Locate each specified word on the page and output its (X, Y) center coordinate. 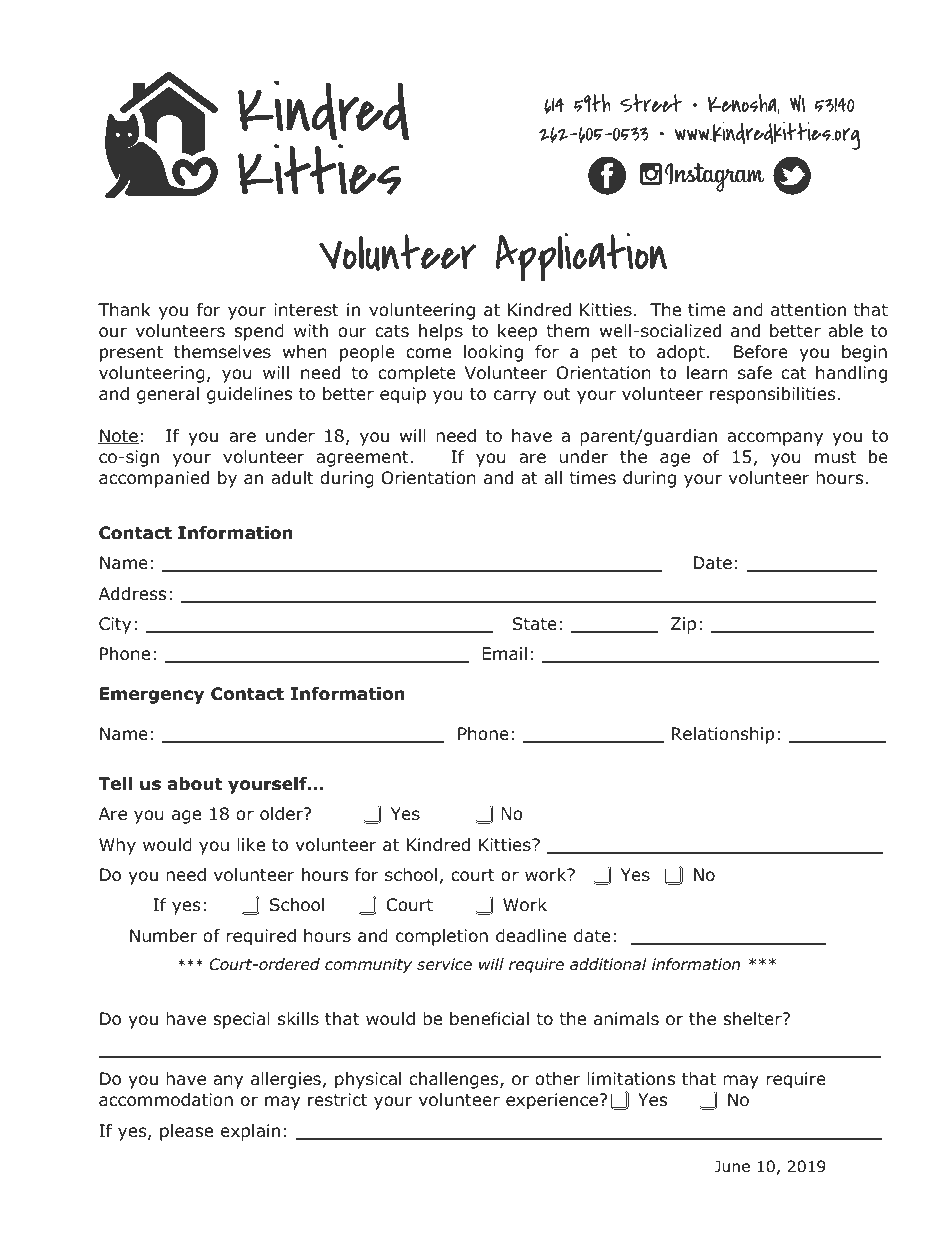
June (732, 1166)
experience (552, 1101)
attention (808, 310)
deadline (531, 936)
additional (608, 964)
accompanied (154, 479)
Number (163, 936)
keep (517, 332)
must (836, 457)
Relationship (723, 735)
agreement (362, 459)
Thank (124, 310)
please (186, 1132)
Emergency (152, 695)
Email (504, 654)
